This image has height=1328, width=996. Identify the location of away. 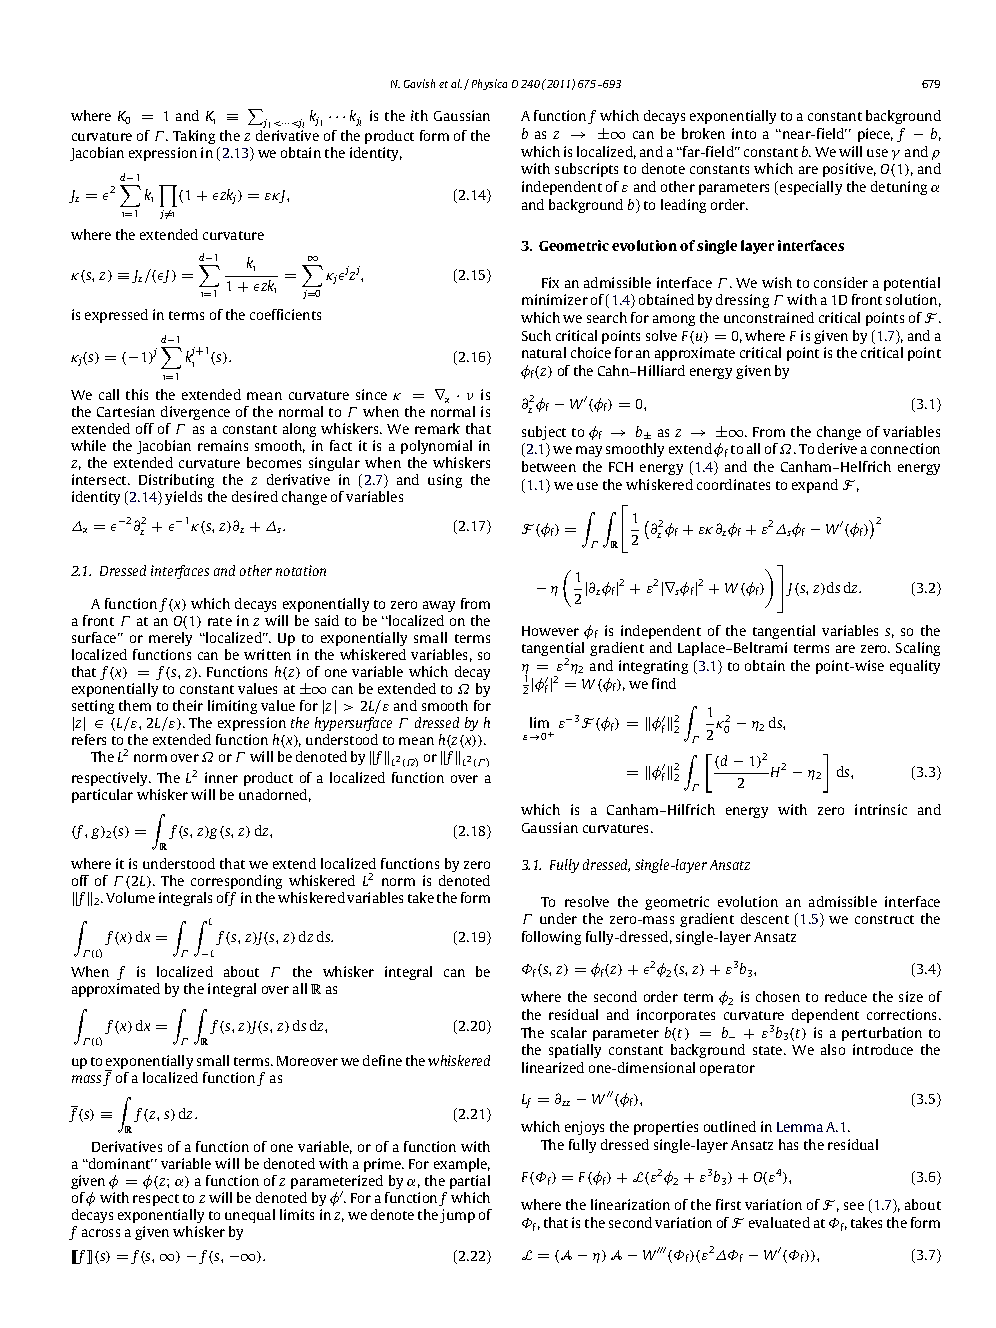
(439, 606).
